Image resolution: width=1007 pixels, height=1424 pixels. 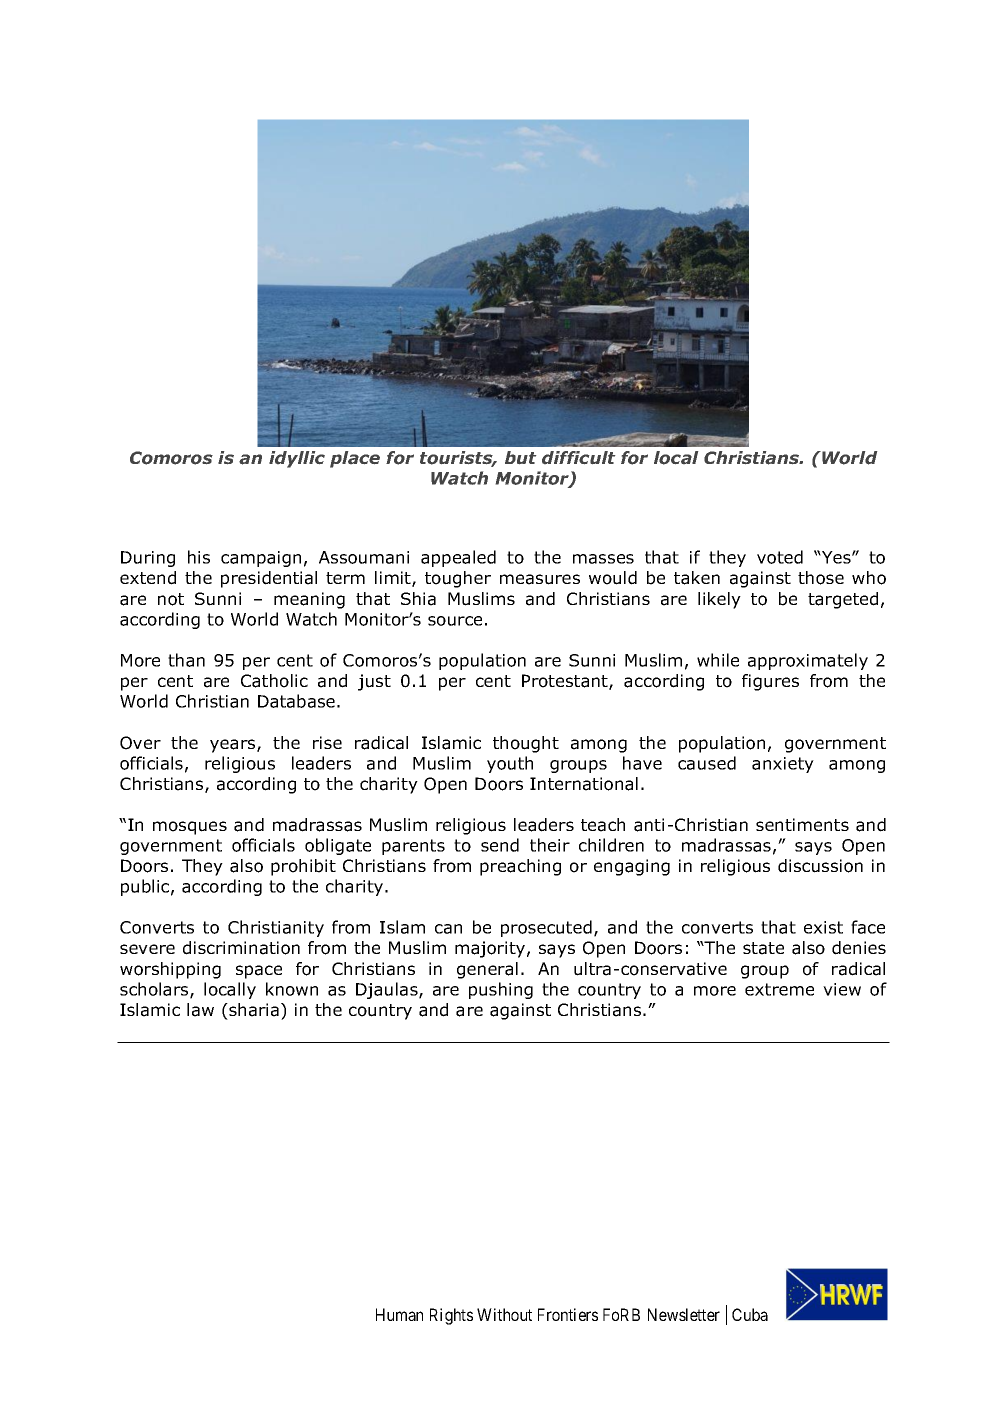 What do you see at coordinates (253, 1010) in the screenshot?
I see `sharia` at bounding box center [253, 1010].
